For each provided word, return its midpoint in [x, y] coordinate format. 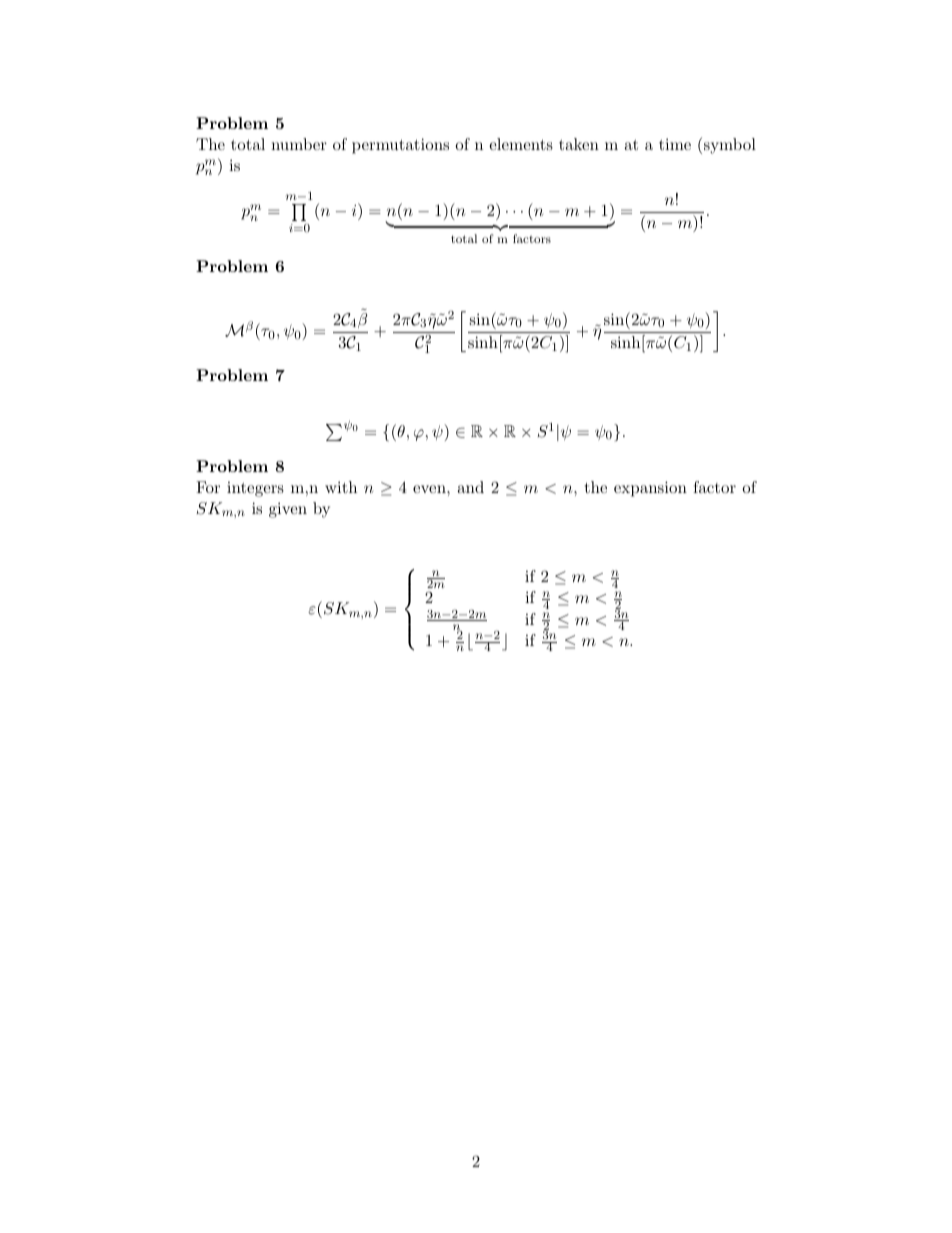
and [470, 487]
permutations [400, 146]
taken [579, 144]
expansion [650, 489]
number [299, 144]
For [208, 487]
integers [255, 489]
